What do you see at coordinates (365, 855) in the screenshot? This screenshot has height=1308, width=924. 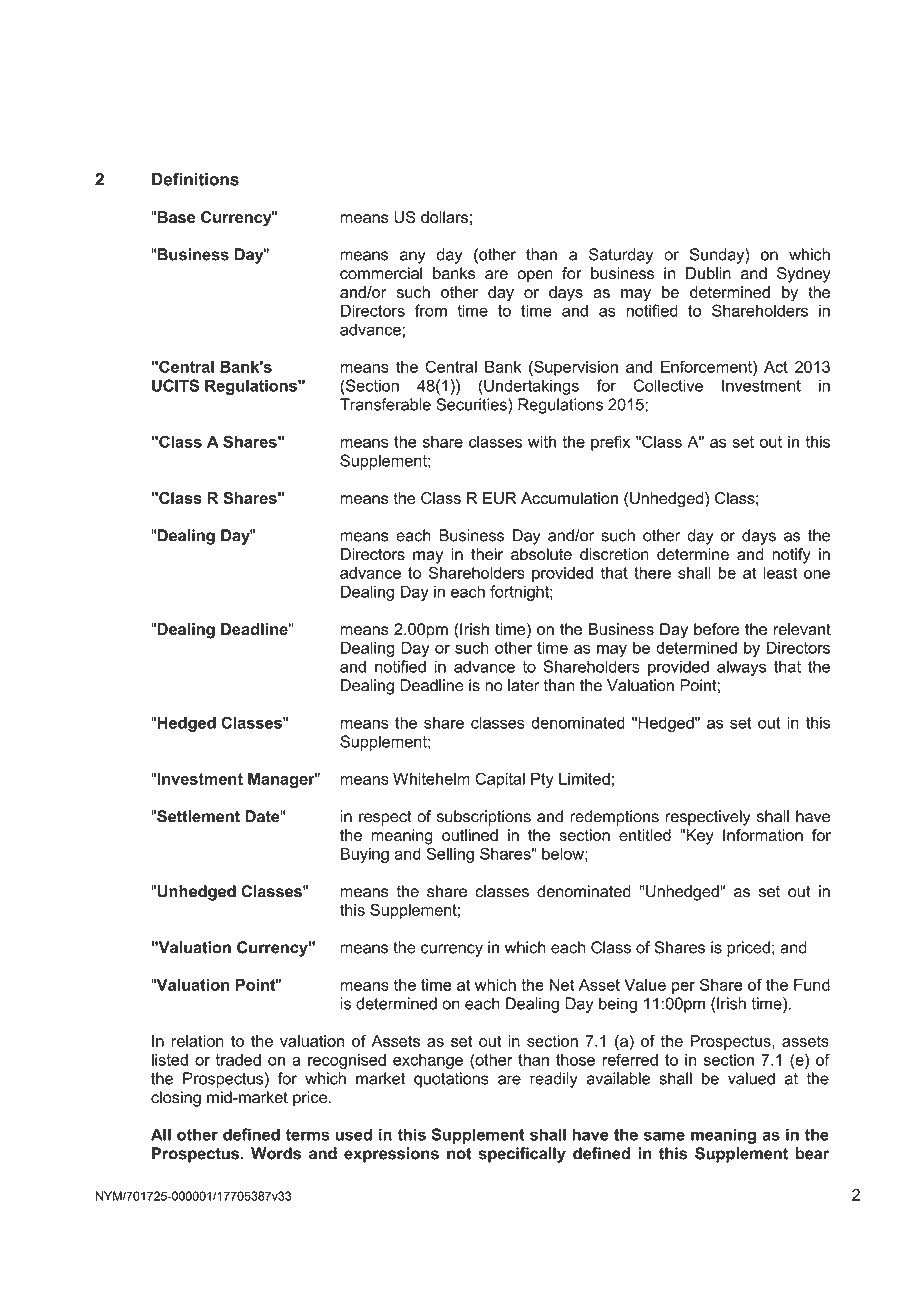 I see `Buying` at bounding box center [365, 855].
